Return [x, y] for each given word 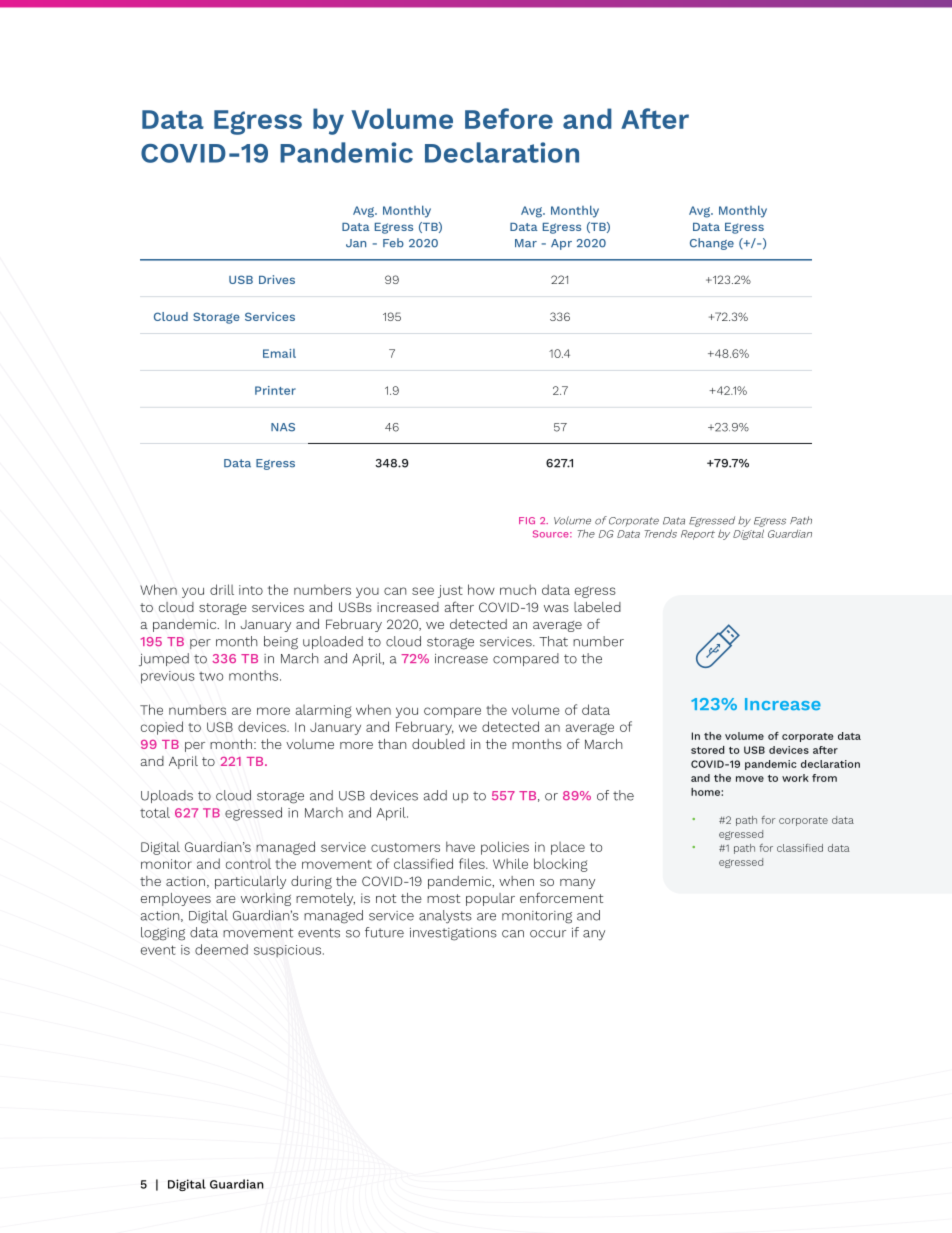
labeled [597, 607]
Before [509, 118]
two [211, 676]
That [553, 641]
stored [707, 750]
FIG [527, 520]
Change [712, 244]
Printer [275, 390]
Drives [277, 279]
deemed [221, 949]
